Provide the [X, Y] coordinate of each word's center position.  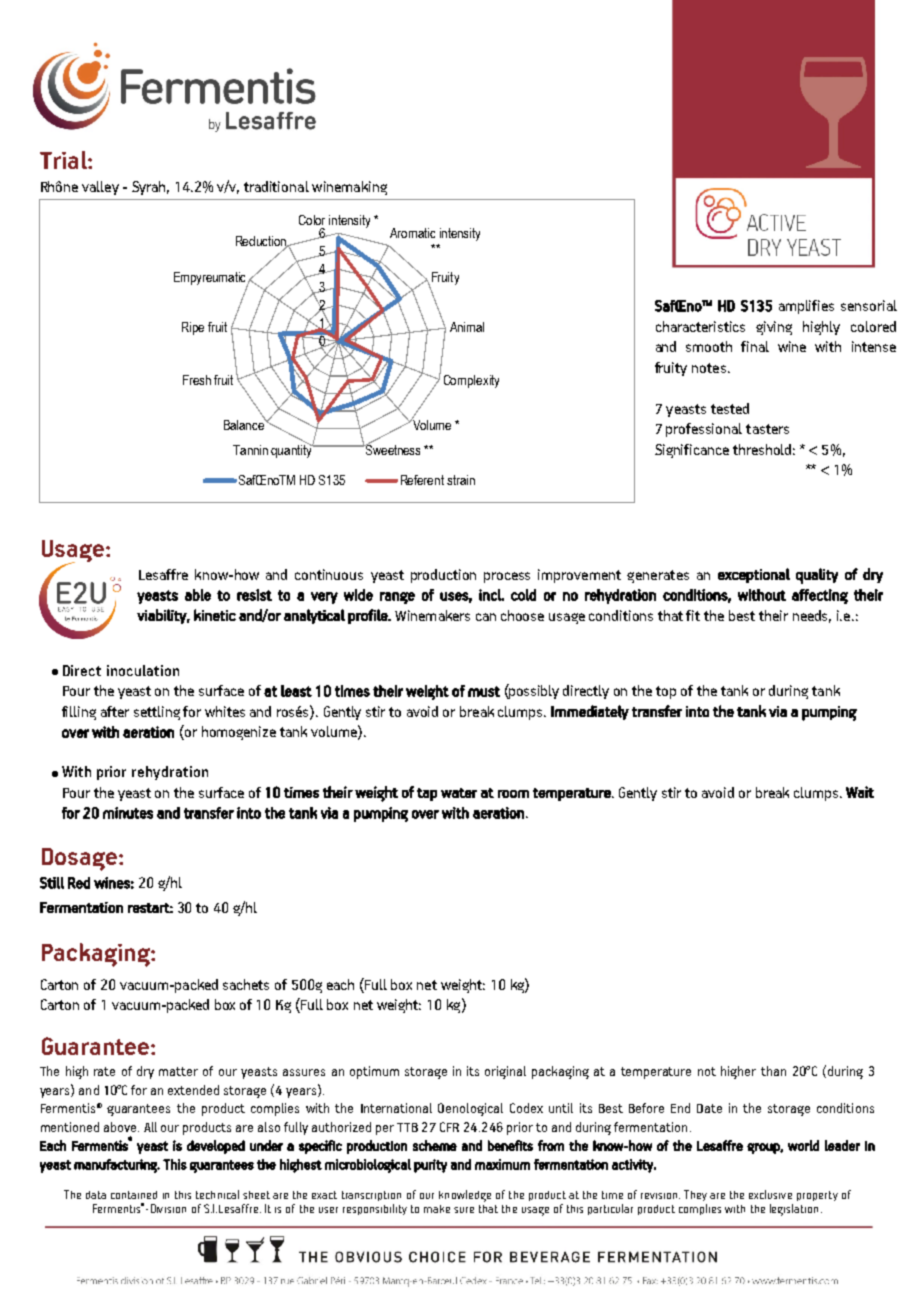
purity [430, 1166]
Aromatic [412, 233]
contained [134, 1195]
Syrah [150, 188]
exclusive [770, 1194]
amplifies [806, 307]
